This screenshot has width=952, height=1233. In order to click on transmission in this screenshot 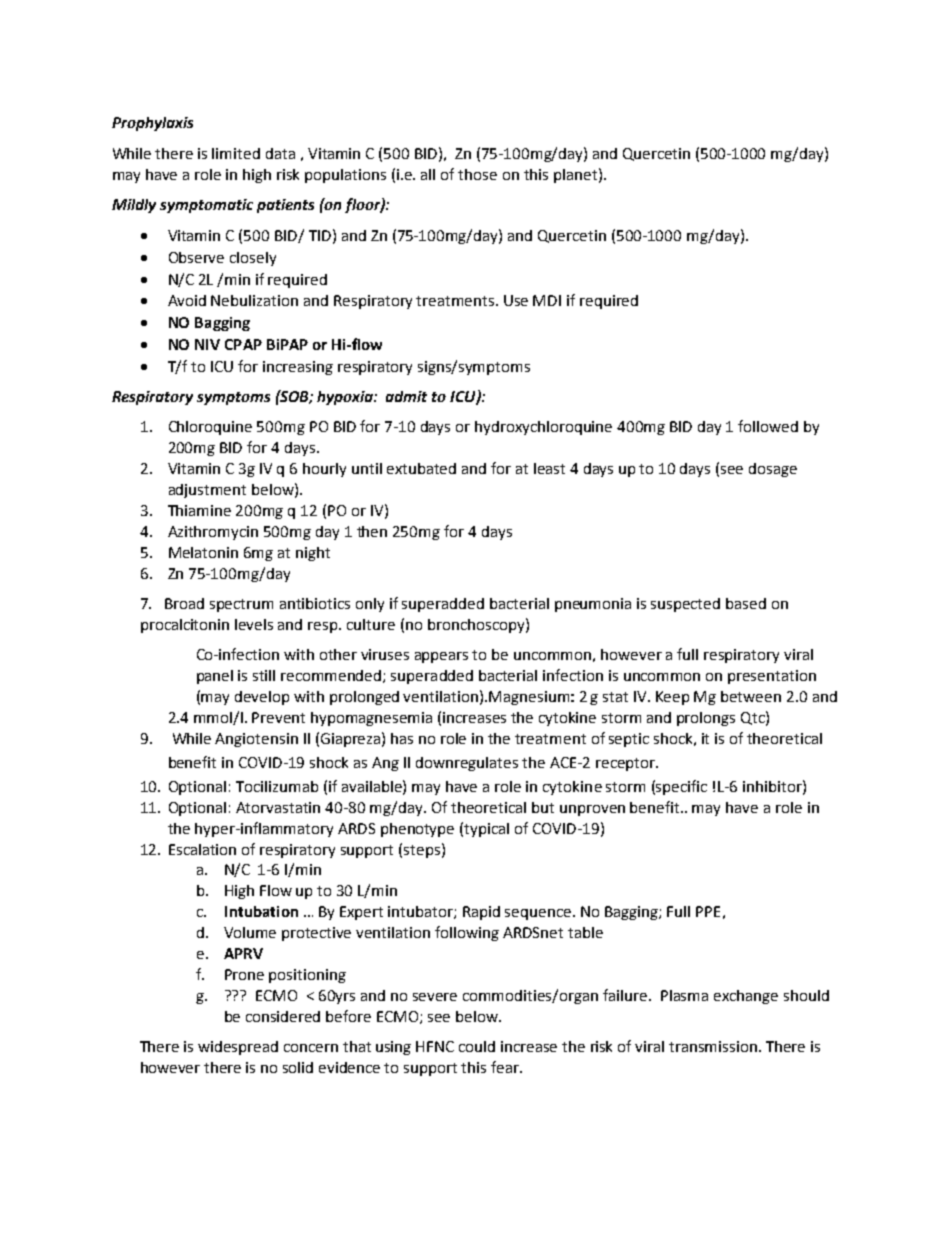, I will do `click(714, 1046)`.
